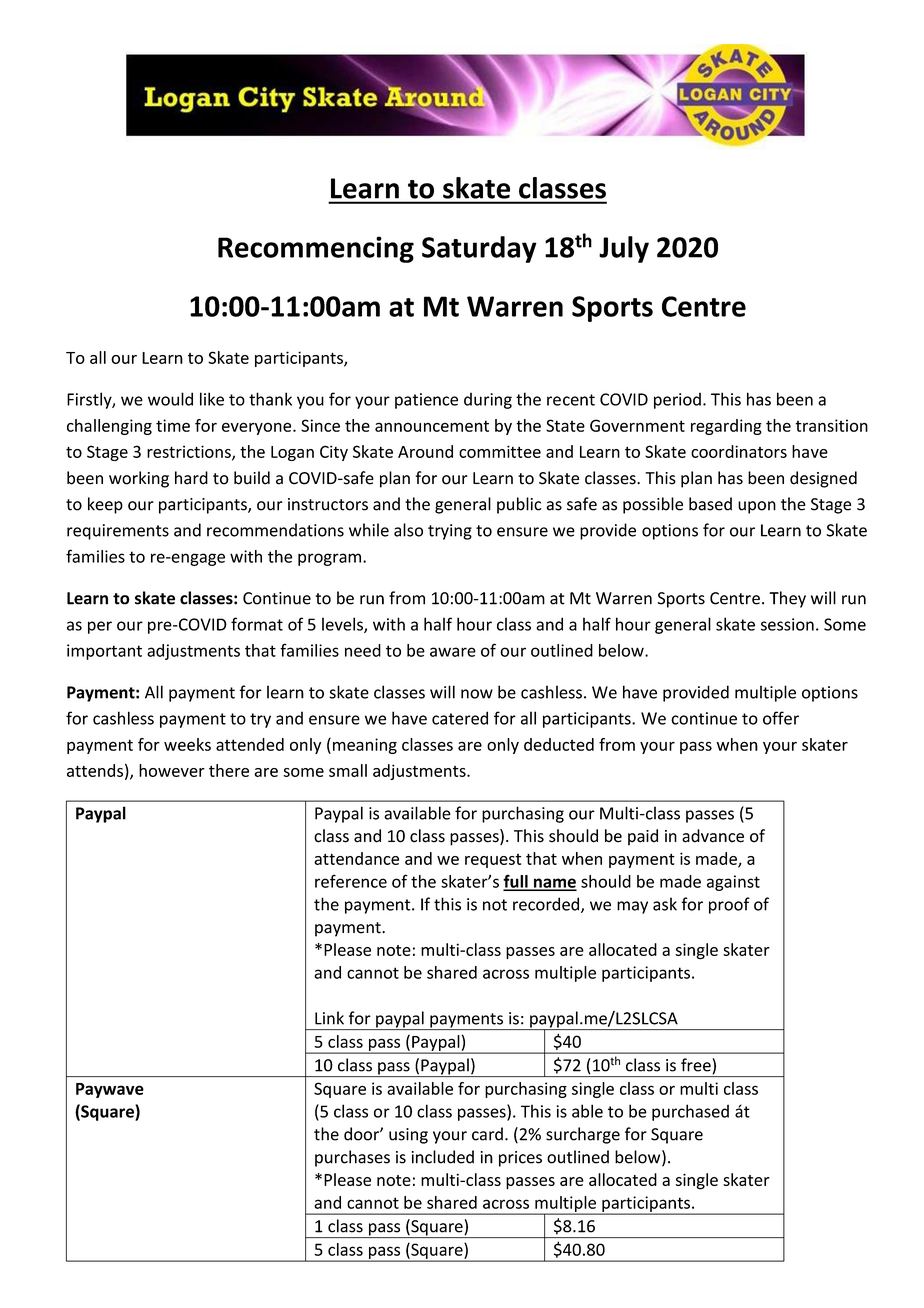 The height and width of the page is (1308, 924). What do you see at coordinates (739, 451) in the page?
I see `coordinators` at bounding box center [739, 451].
